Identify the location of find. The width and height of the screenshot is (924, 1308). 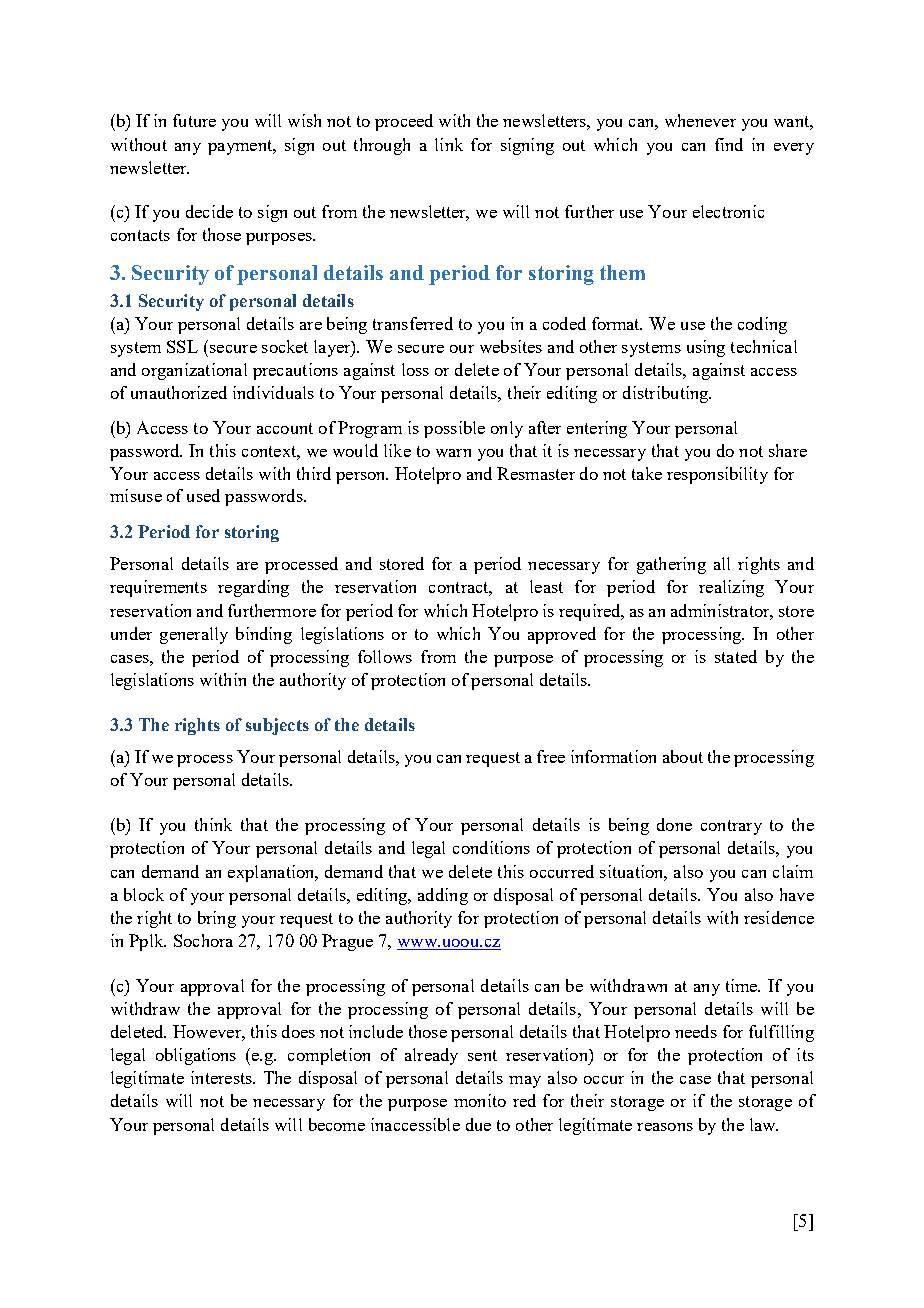
(729, 144).
